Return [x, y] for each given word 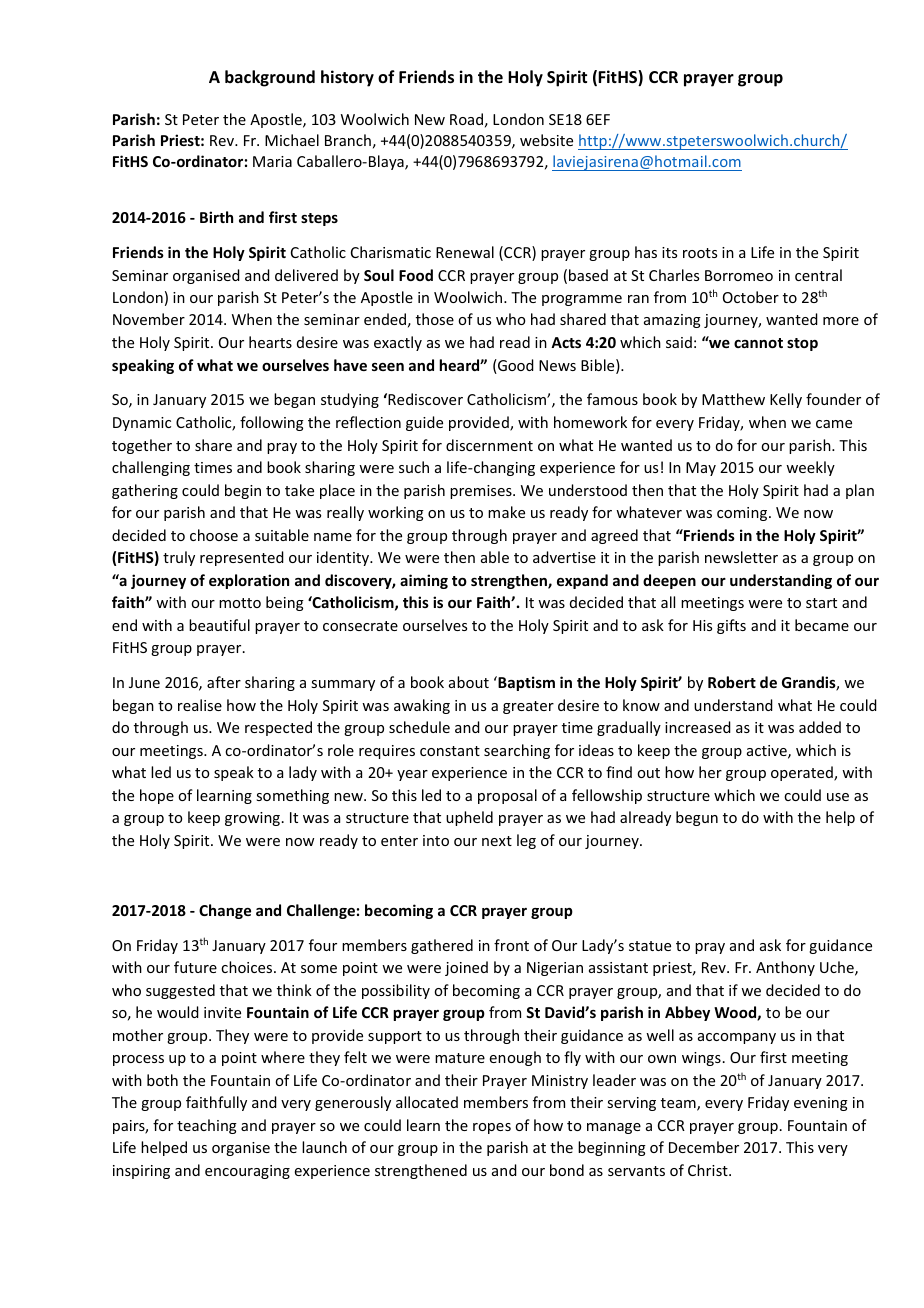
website [546, 140]
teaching [207, 1126]
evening [821, 1104]
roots [700, 253]
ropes [492, 1128]
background [270, 78]
